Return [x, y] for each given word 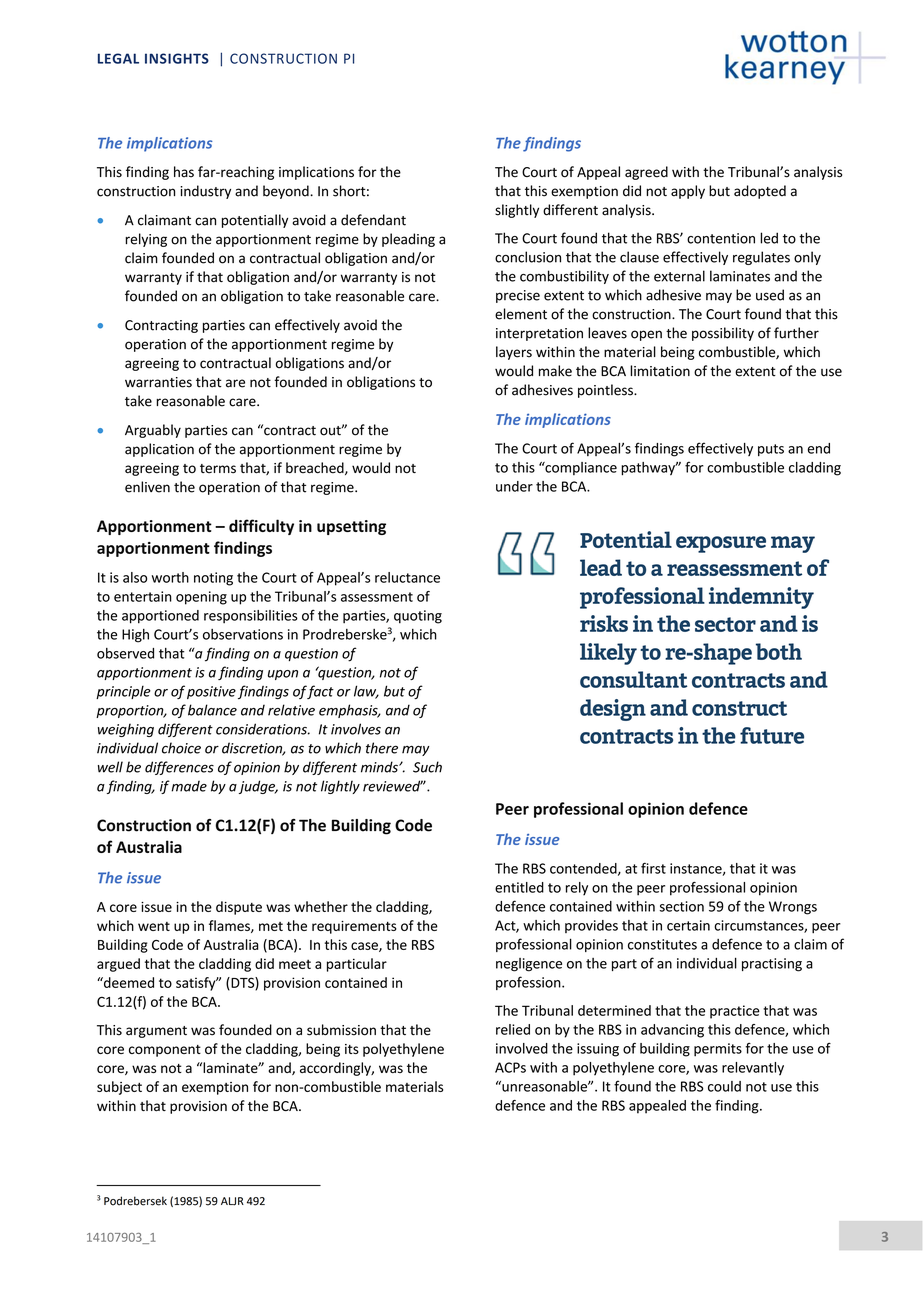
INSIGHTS [177, 58]
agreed [646, 173]
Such [427, 767]
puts [771, 450]
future [772, 735]
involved [522, 1048]
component [165, 1051]
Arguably [153, 431]
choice [181, 748]
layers [514, 353]
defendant [373, 220]
